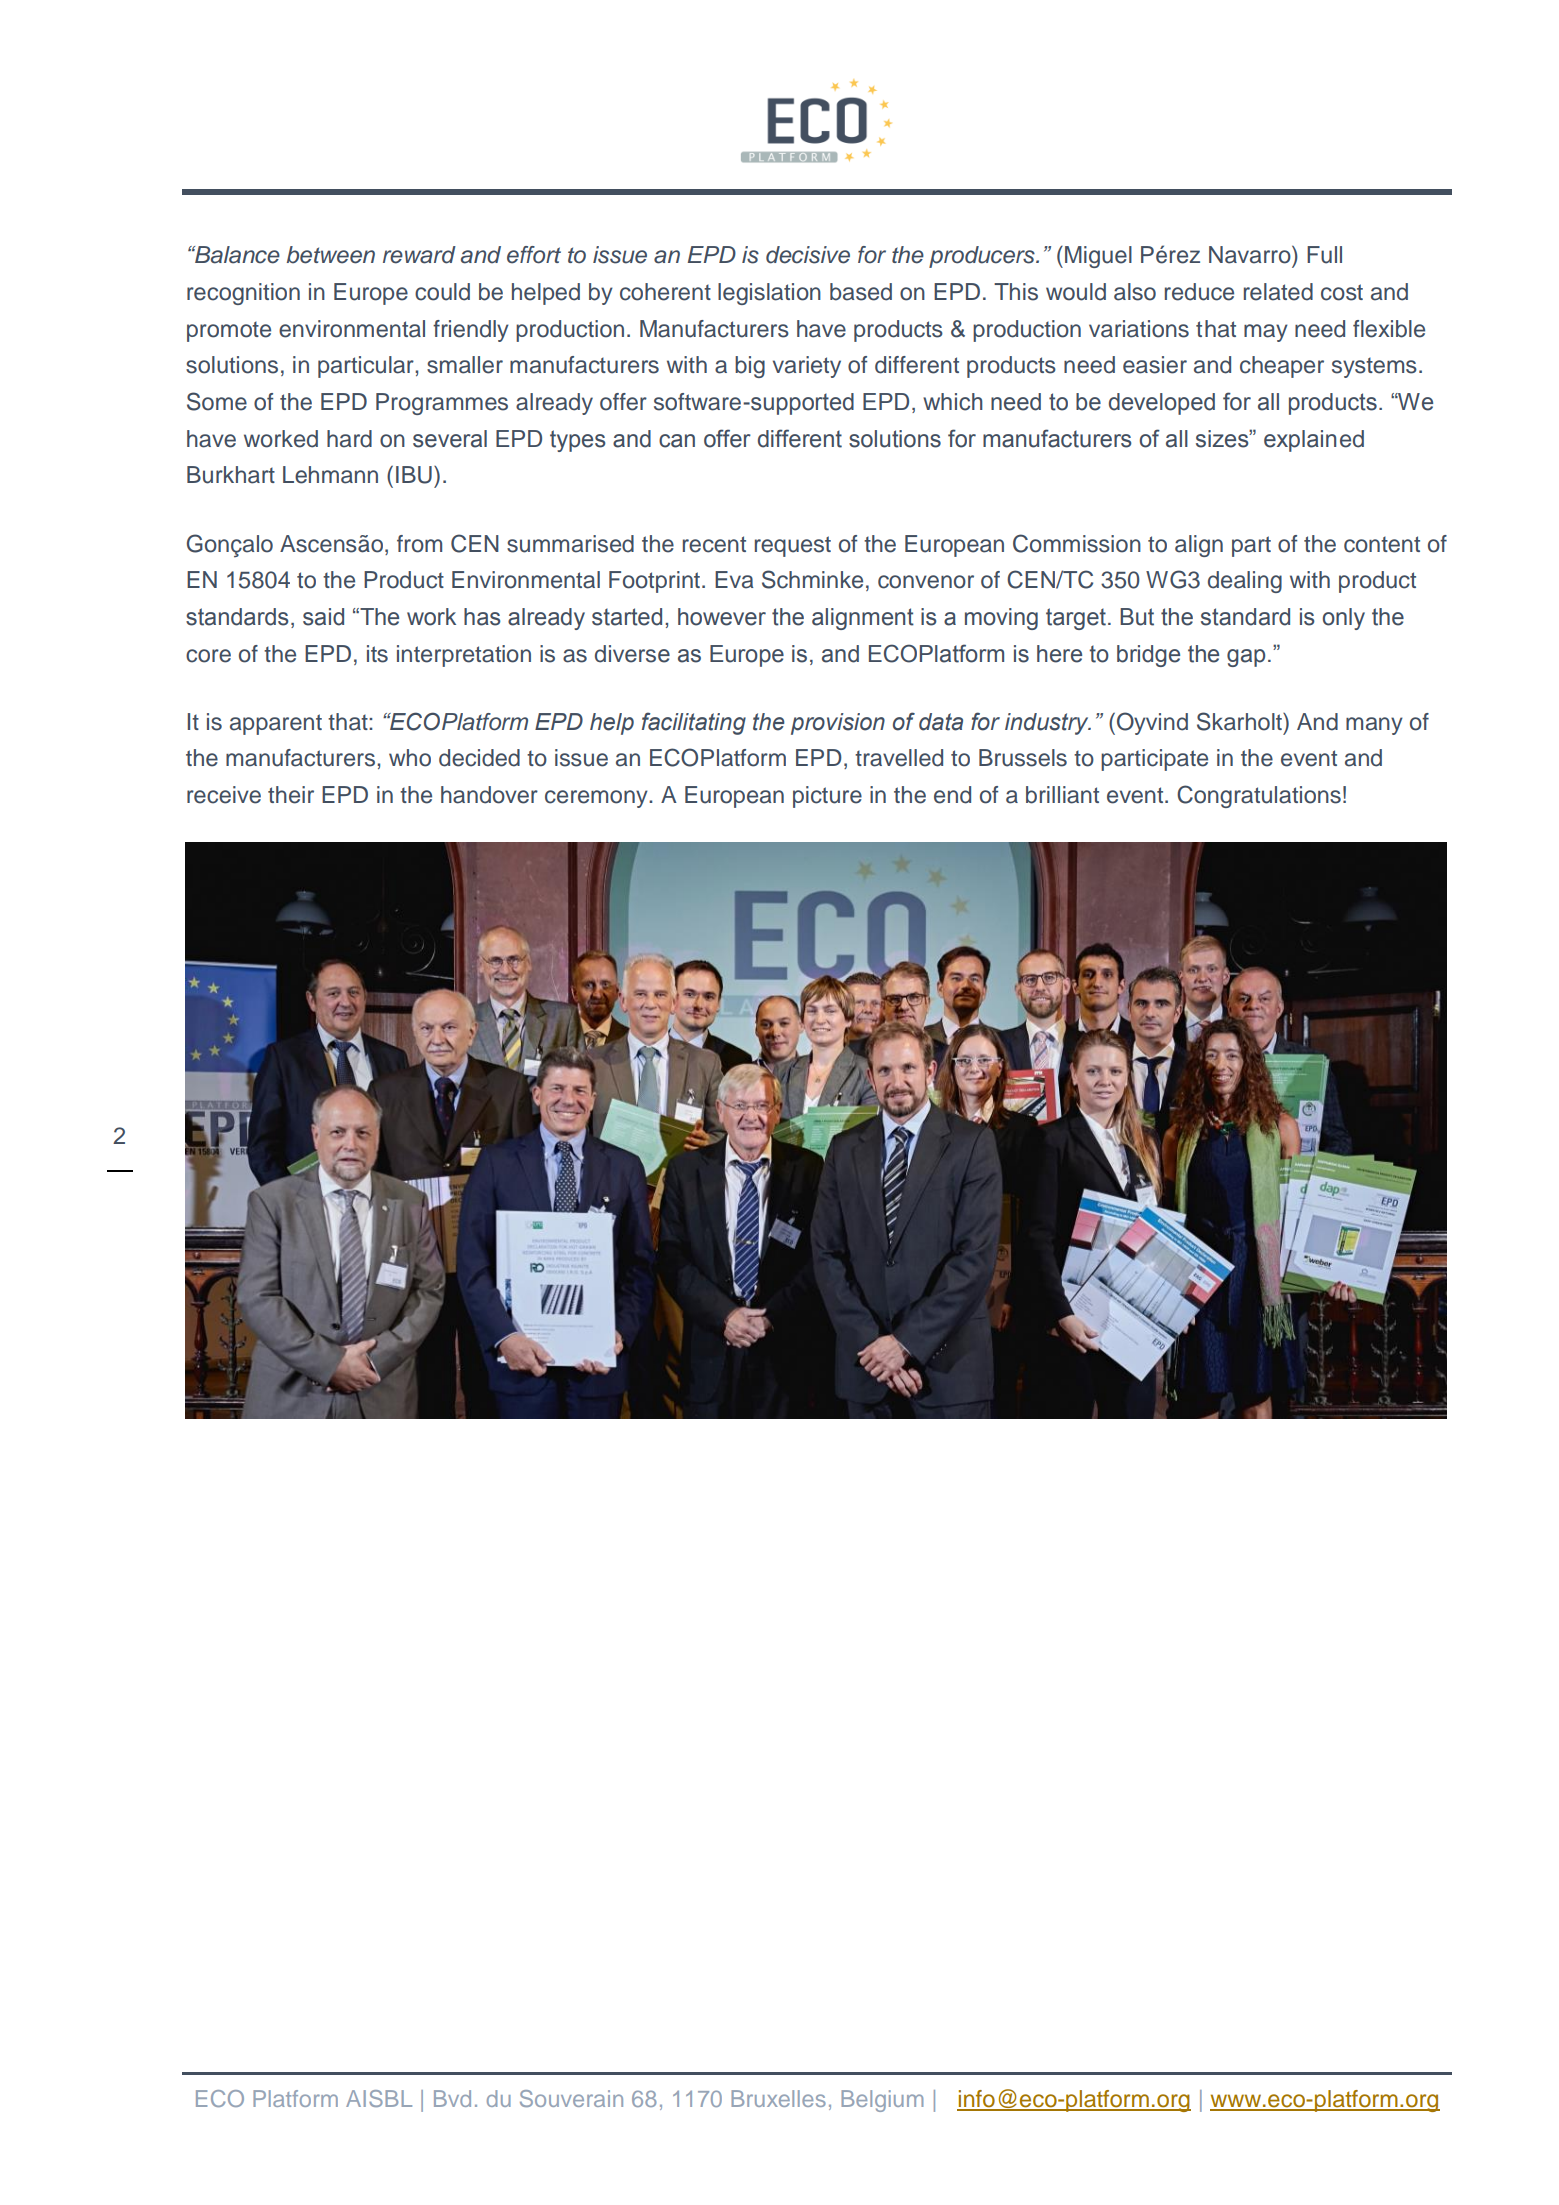 This screenshot has height=2205, width=1559. I want to click on may, so click(1266, 333).
